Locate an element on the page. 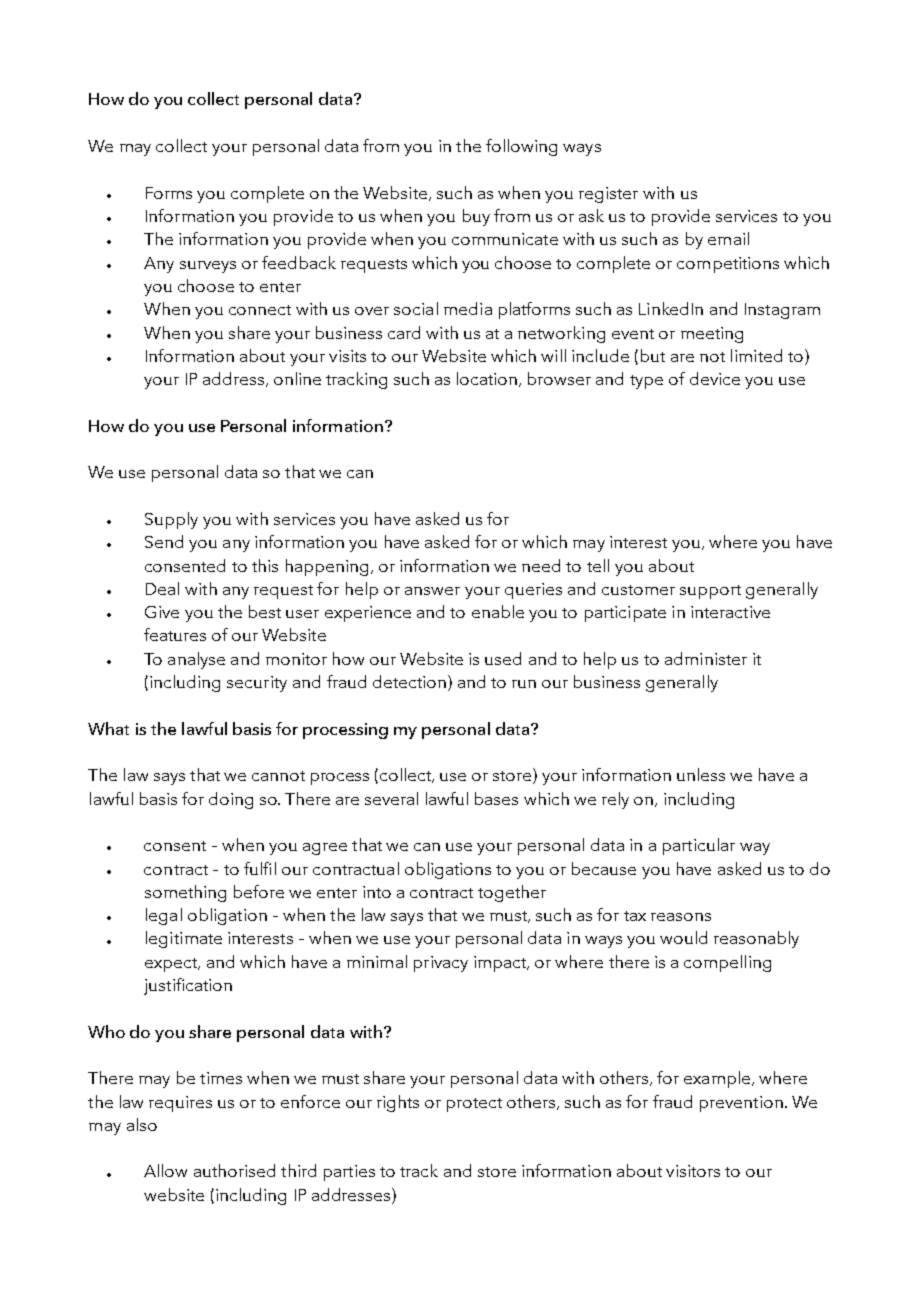 The height and width of the image is (1308, 924). reasons is located at coordinates (681, 917).
